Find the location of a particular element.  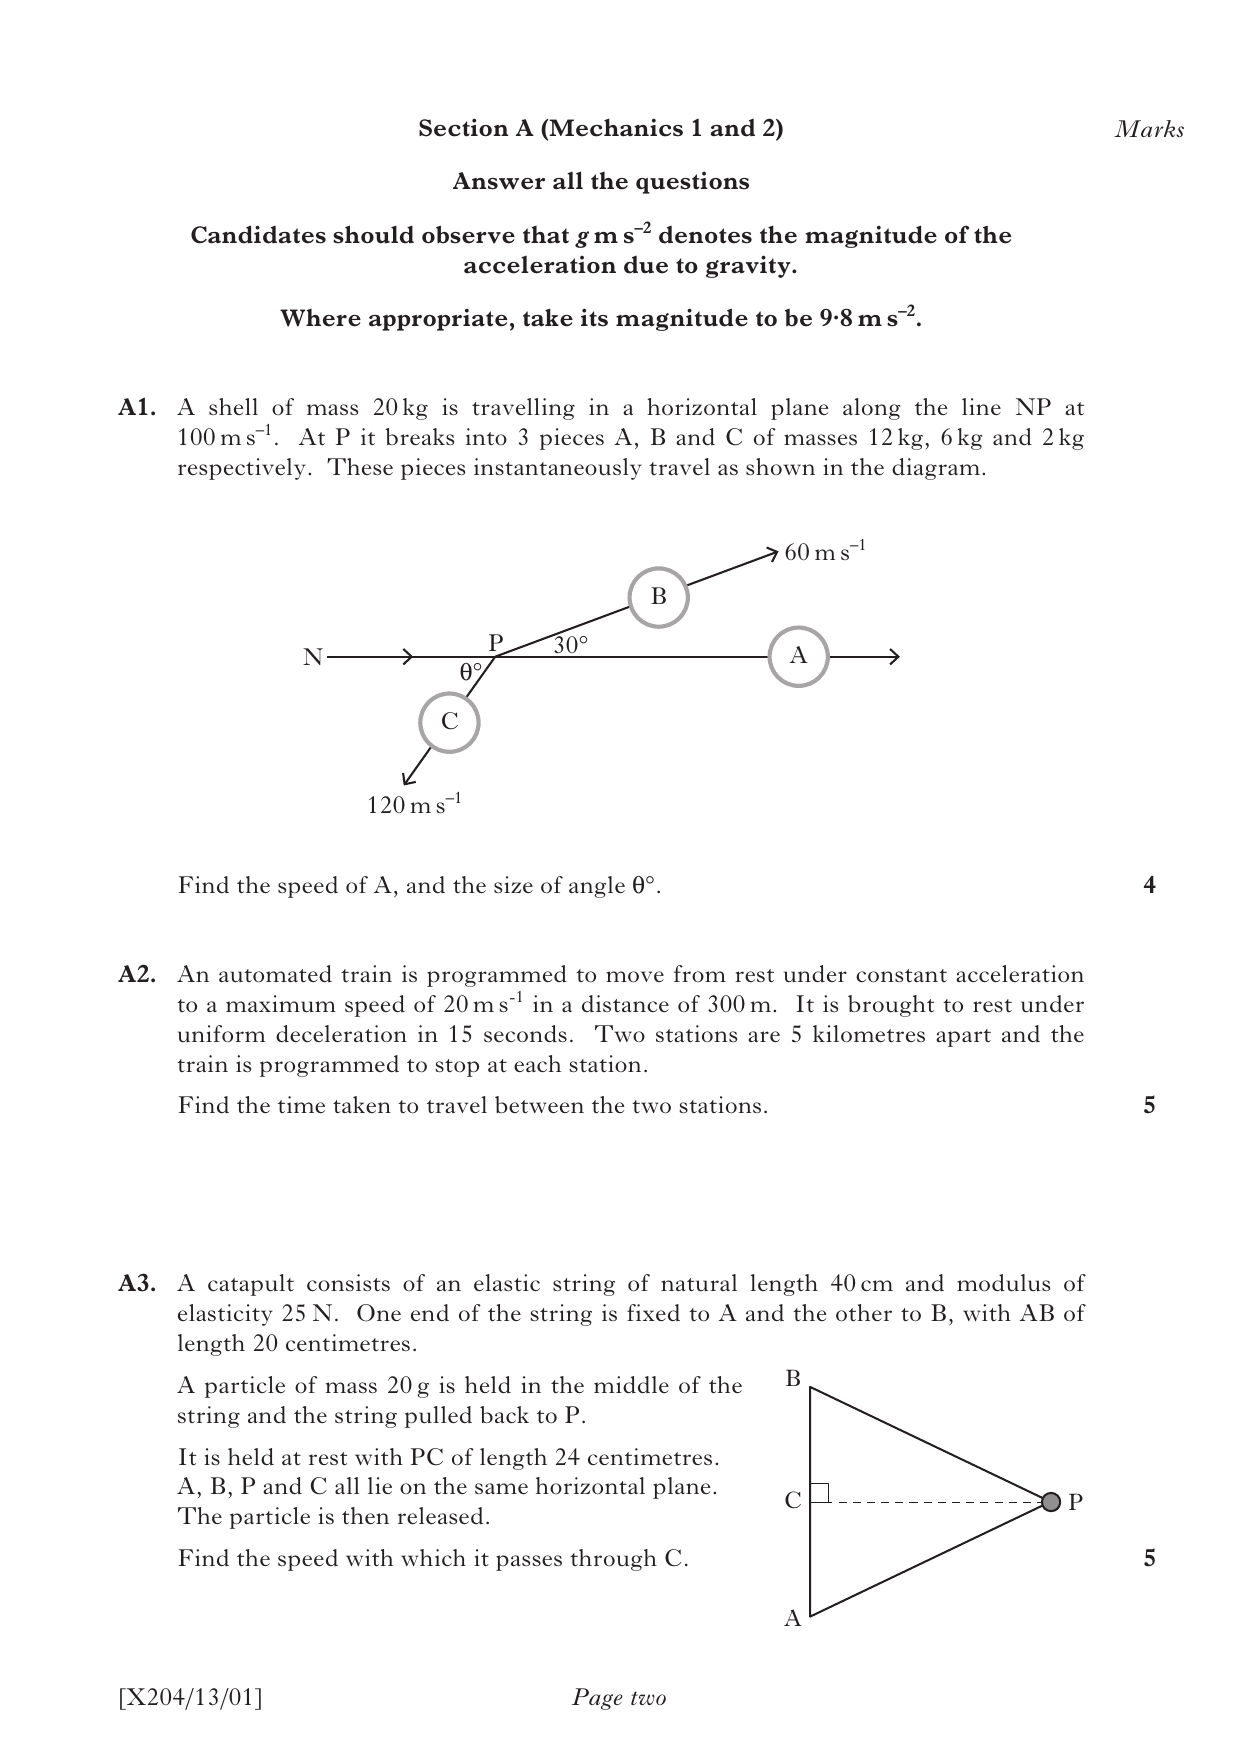

constant is located at coordinates (901, 975).
